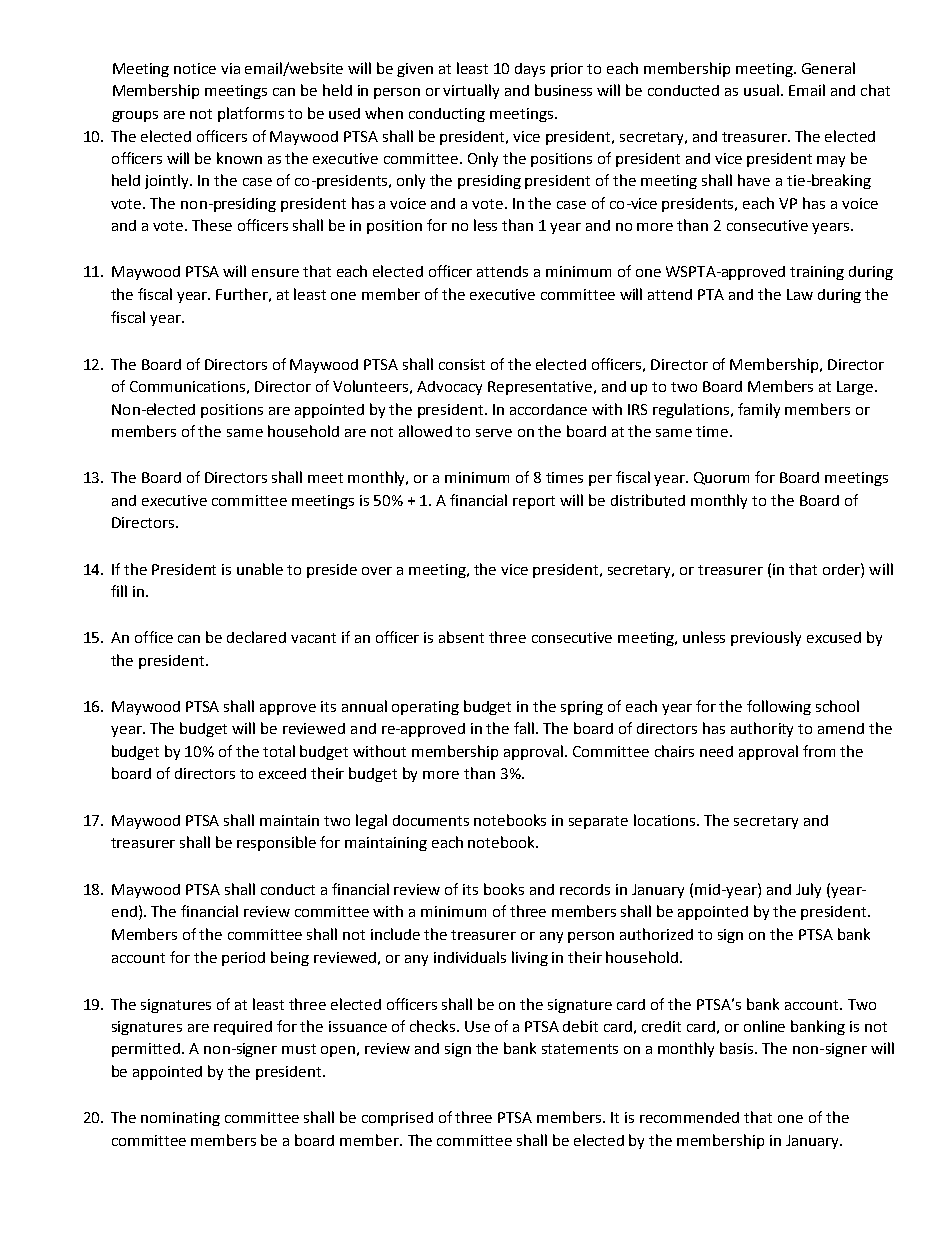 The image size is (952, 1233). Describe the element at coordinates (763, 90) in the document. I see `usual` at that location.
